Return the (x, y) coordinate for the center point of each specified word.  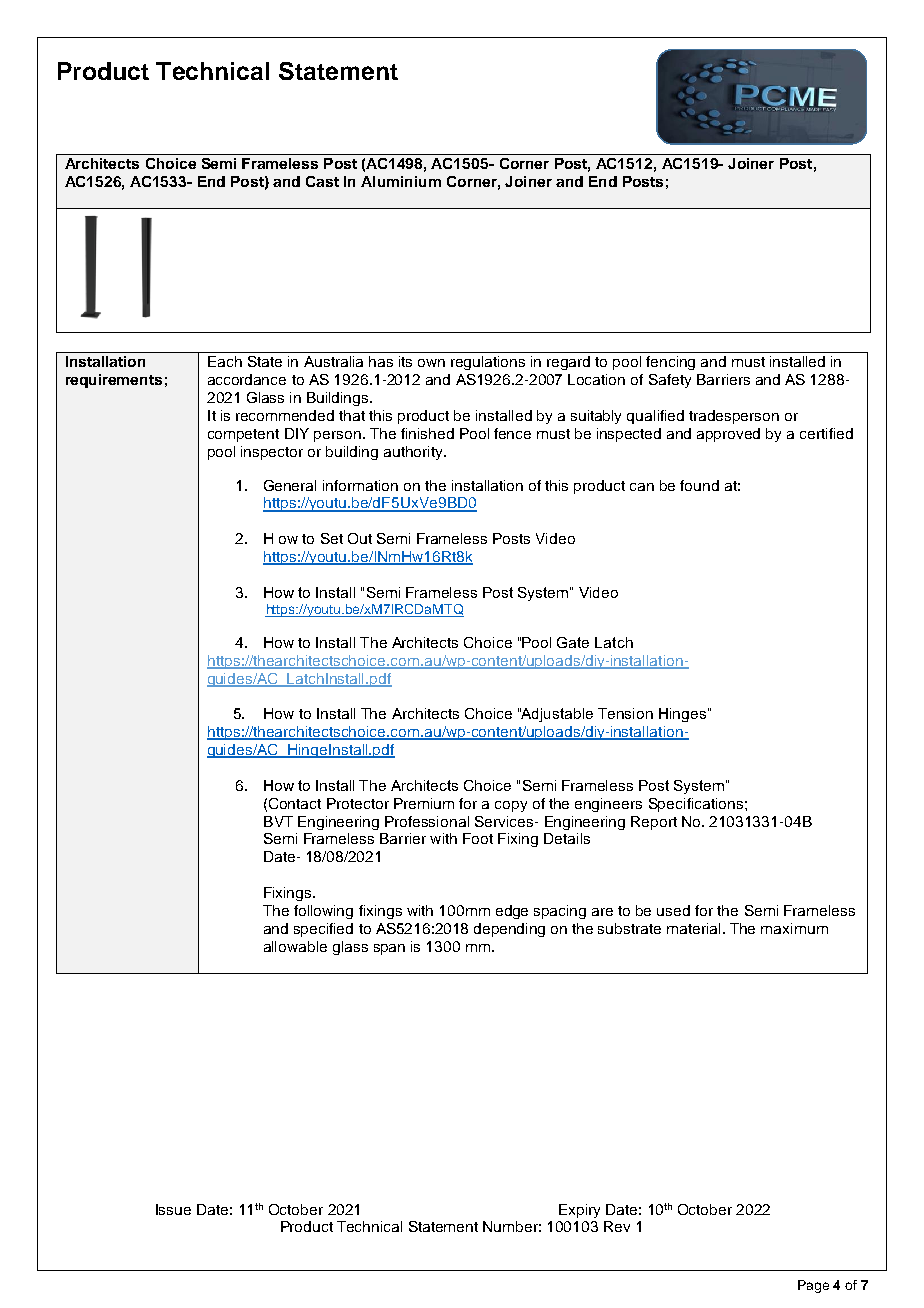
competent (243, 435)
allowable (295, 946)
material (693, 928)
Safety (670, 381)
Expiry (579, 1211)
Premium (424, 803)
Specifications (696, 805)
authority (415, 453)
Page (813, 1286)
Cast (322, 181)
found (699, 485)
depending (509, 930)
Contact (295, 803)
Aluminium (401, 181)
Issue (173, 1209)
